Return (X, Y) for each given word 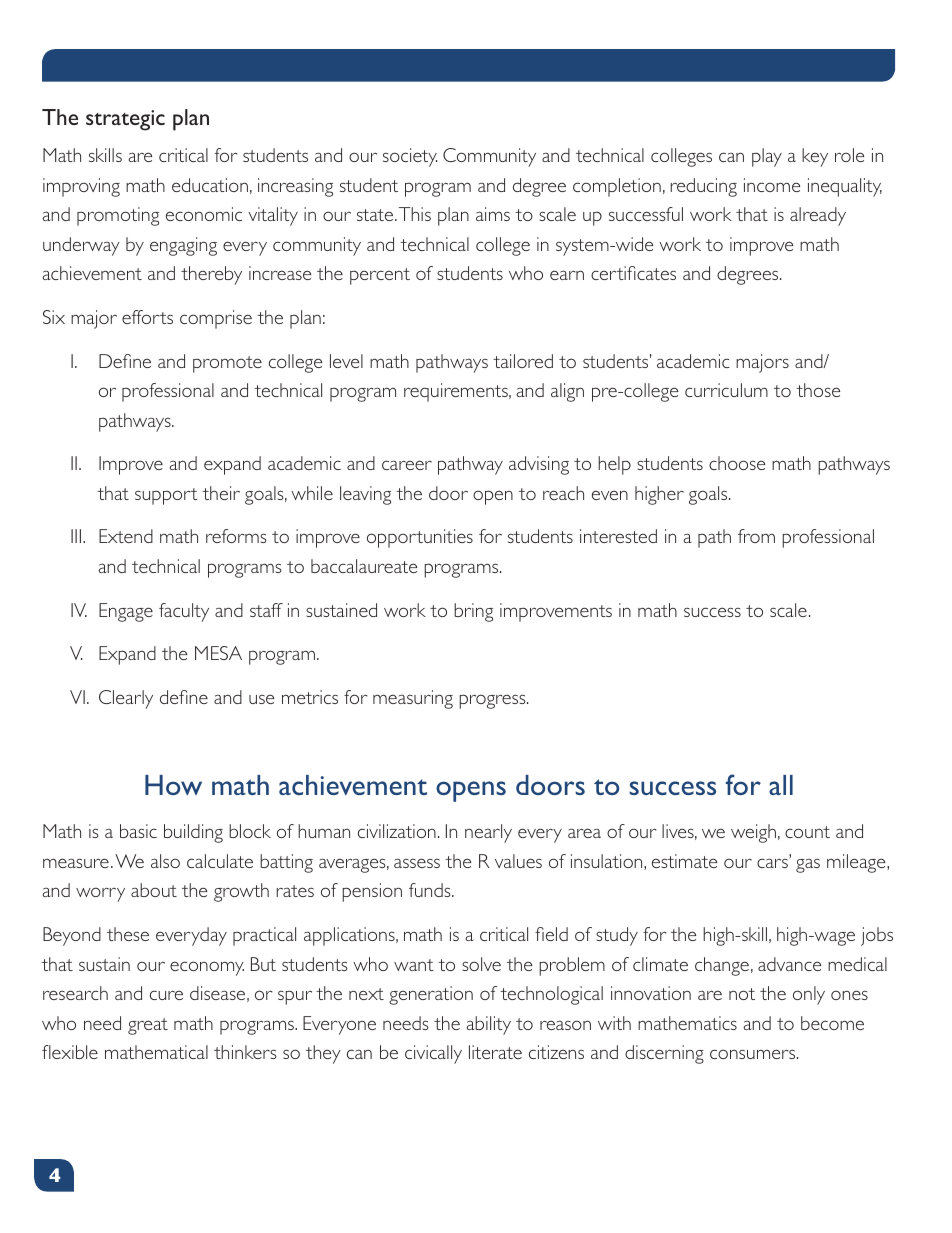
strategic (125, 120)
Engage (126, 612)
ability (489, 1025)
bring (473, 612)
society (410, 157)
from (756, 536)
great (148, 1026)
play (767, 157)
